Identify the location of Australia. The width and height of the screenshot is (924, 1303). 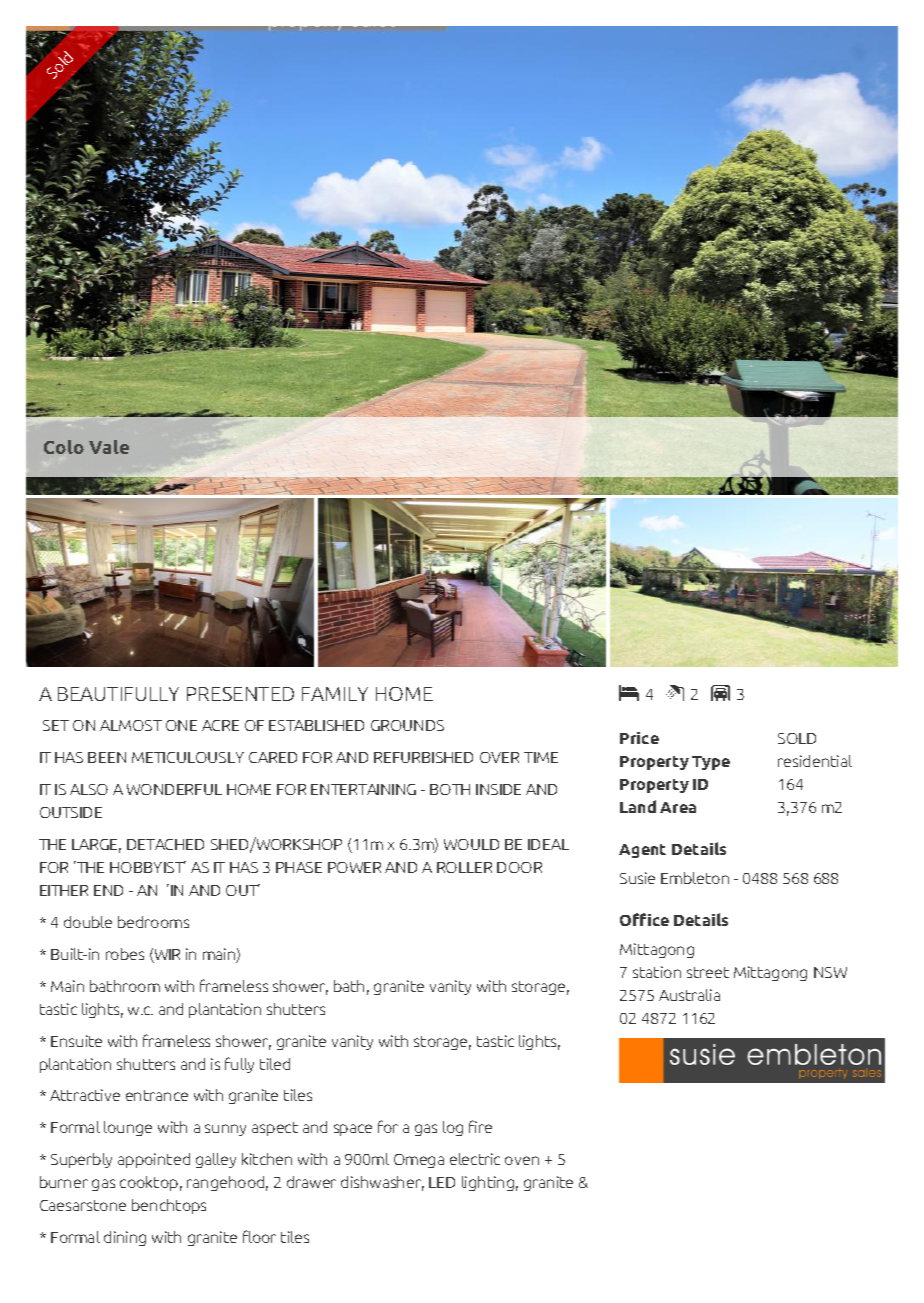
(689, 995).
